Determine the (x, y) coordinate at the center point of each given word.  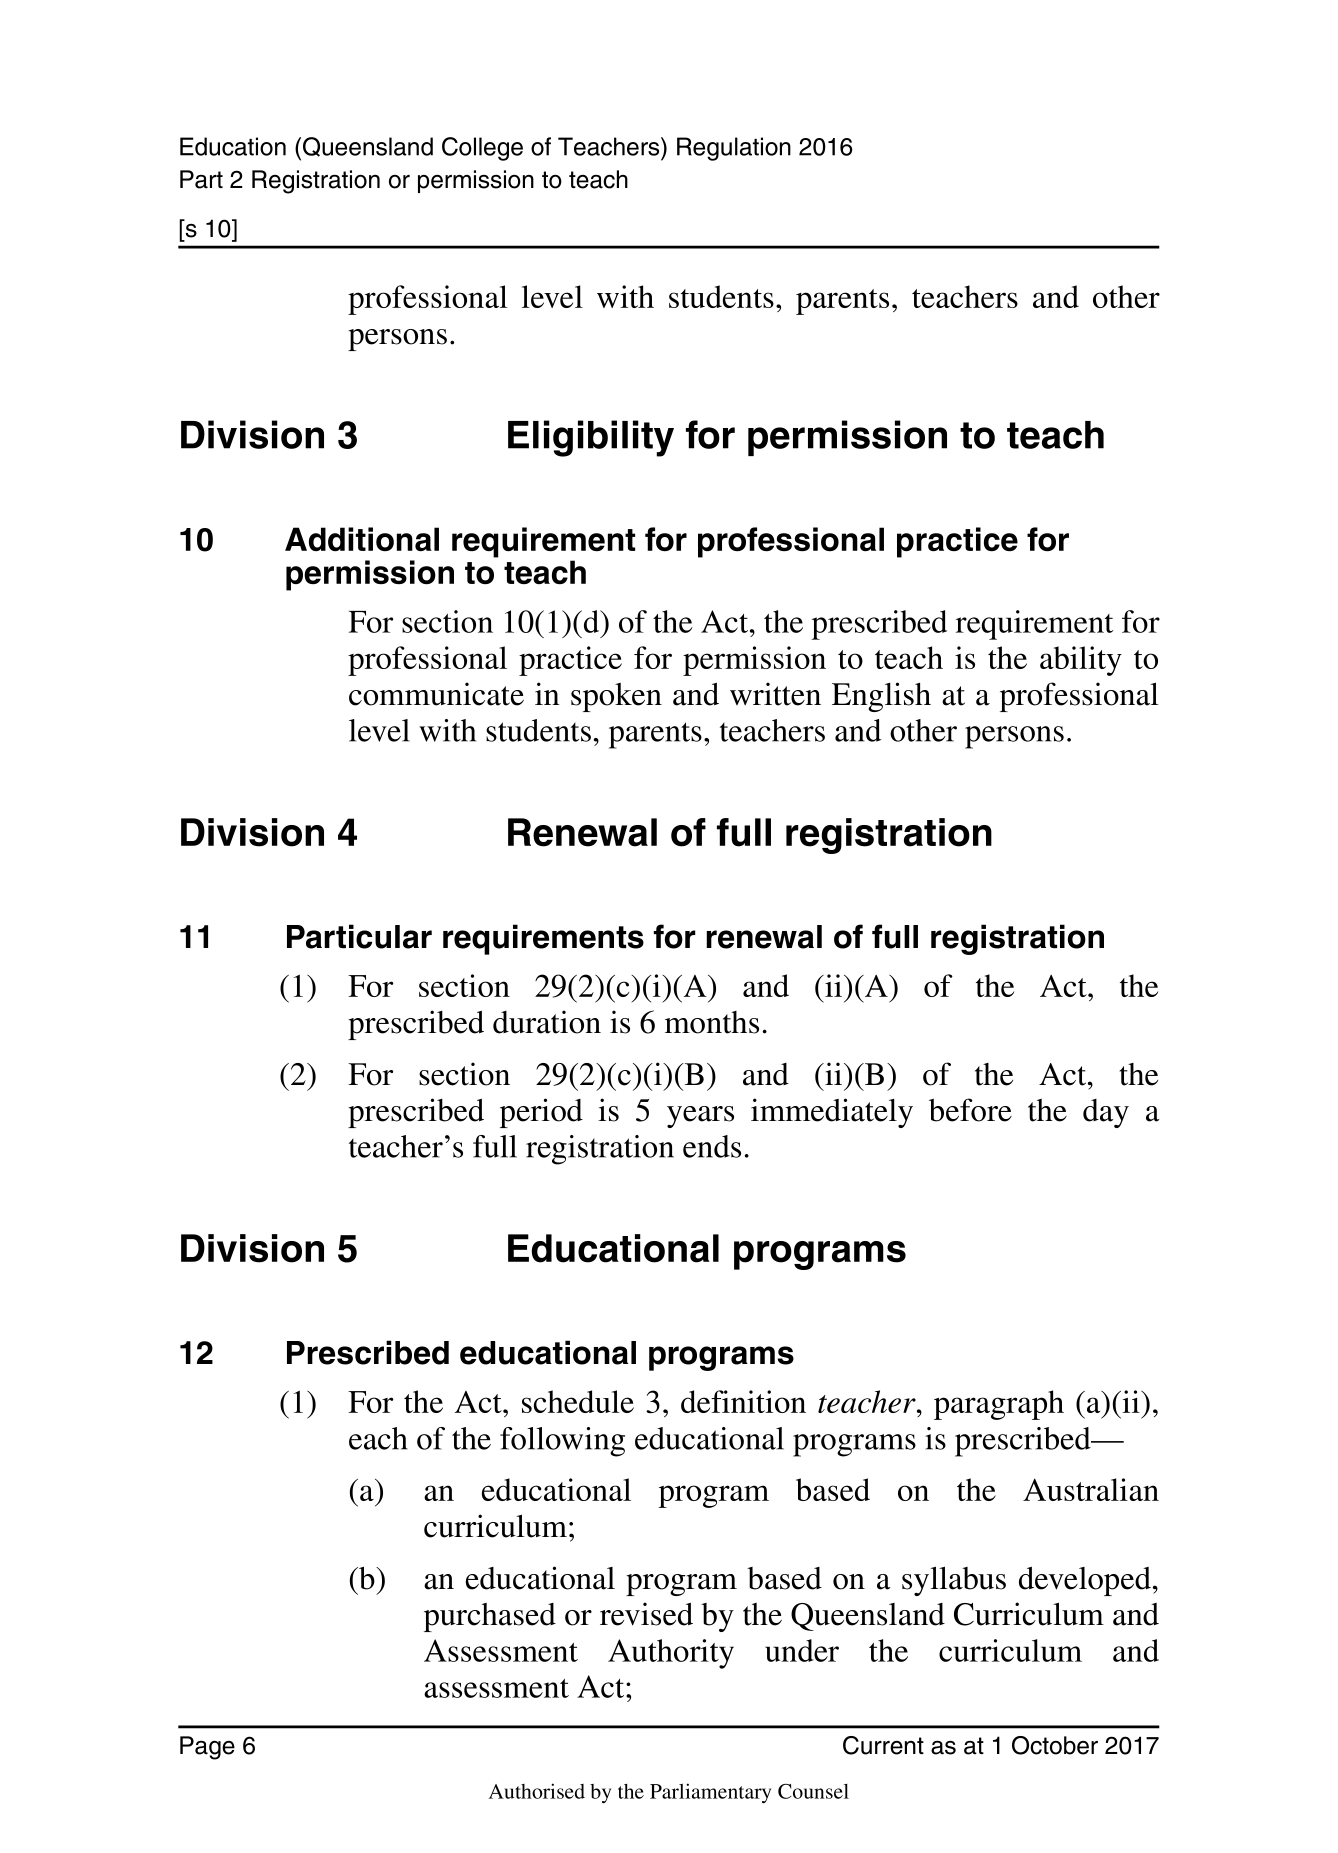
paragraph (999, 1405)
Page (207, 1748)
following (562, 1442)
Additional (362, 539)
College (482, 149)
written (775, 694)
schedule (578, 1401)
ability (1081, 661)
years (700, 1117)
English (881, 697)
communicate (436, 694)
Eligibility (591, 438)
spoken (616, 697)
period (541, 1113)
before (970, 1110)
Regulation (734, 149)
